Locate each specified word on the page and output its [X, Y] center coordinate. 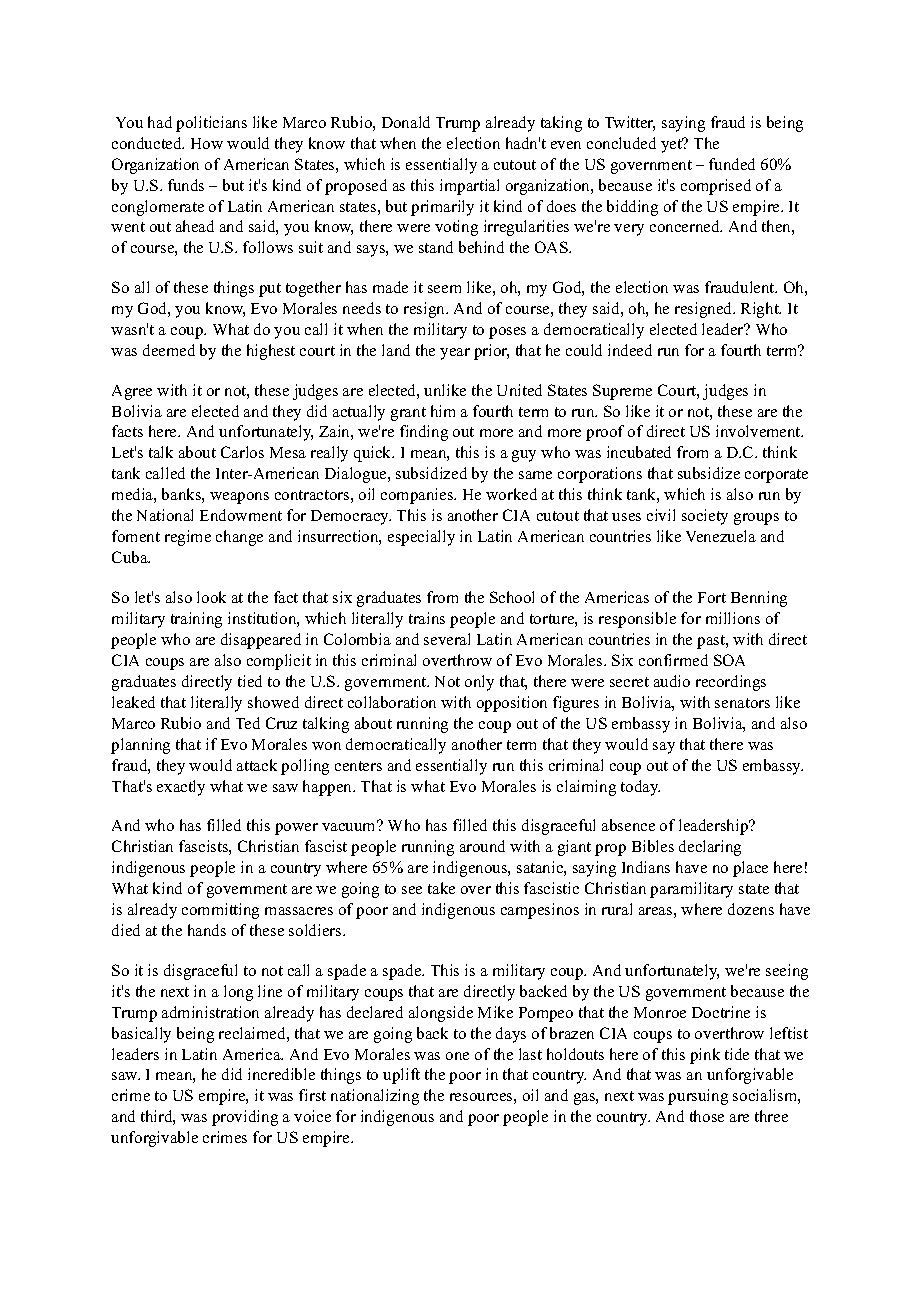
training [196, 620]
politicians [211, 124]
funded [732, 164]
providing [245, 1118]
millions [733, 618]
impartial [469, 187]
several [447, 639]
